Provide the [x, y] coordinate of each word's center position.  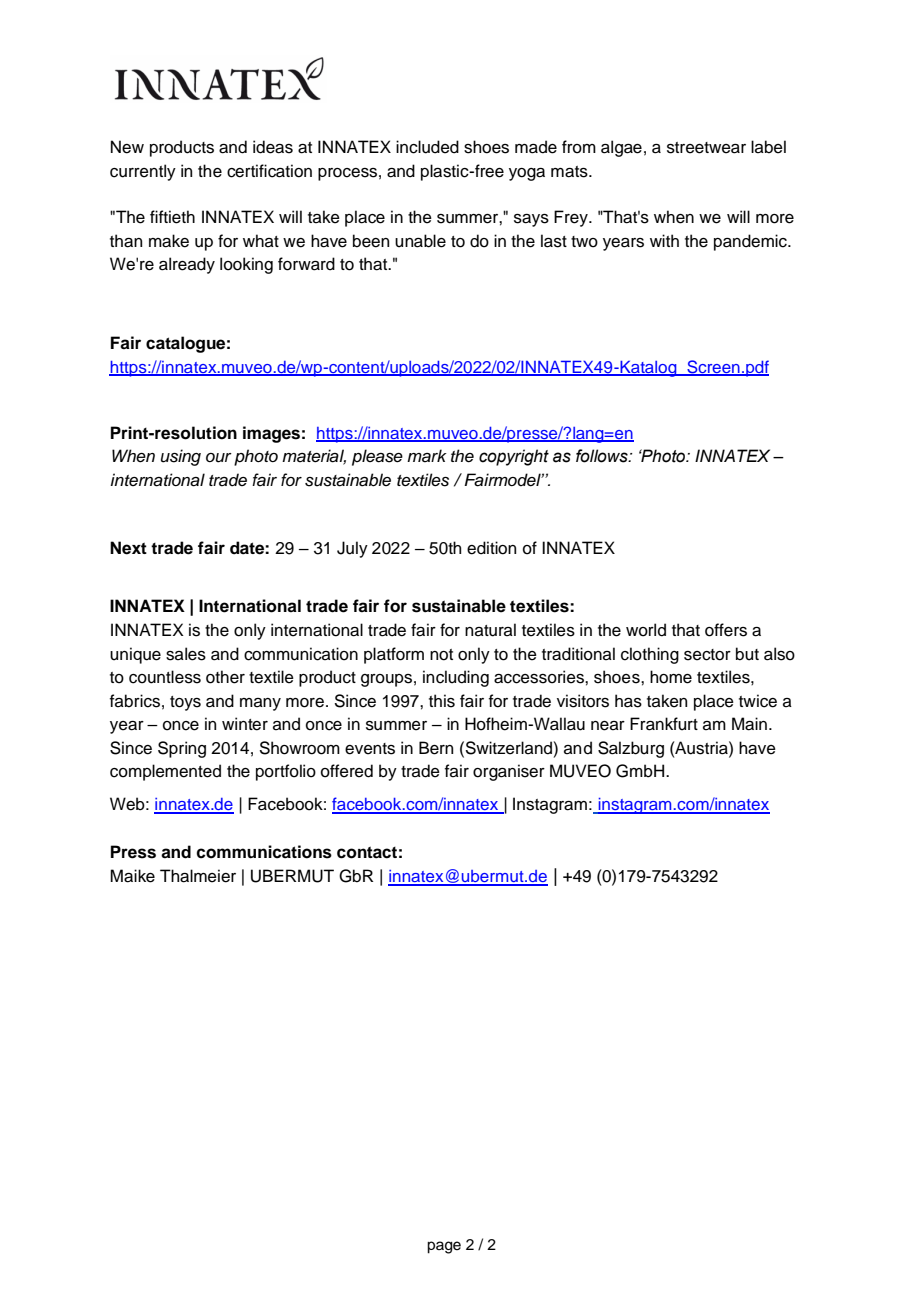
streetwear [706, 148]
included [427, 147]
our [219, 458]
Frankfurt [664, 724]
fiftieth [172, 217]
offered [347, 771]
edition [491, 548]
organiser [509, 772]
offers [726, 630]
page [444, 1247]
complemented [165, 772]
